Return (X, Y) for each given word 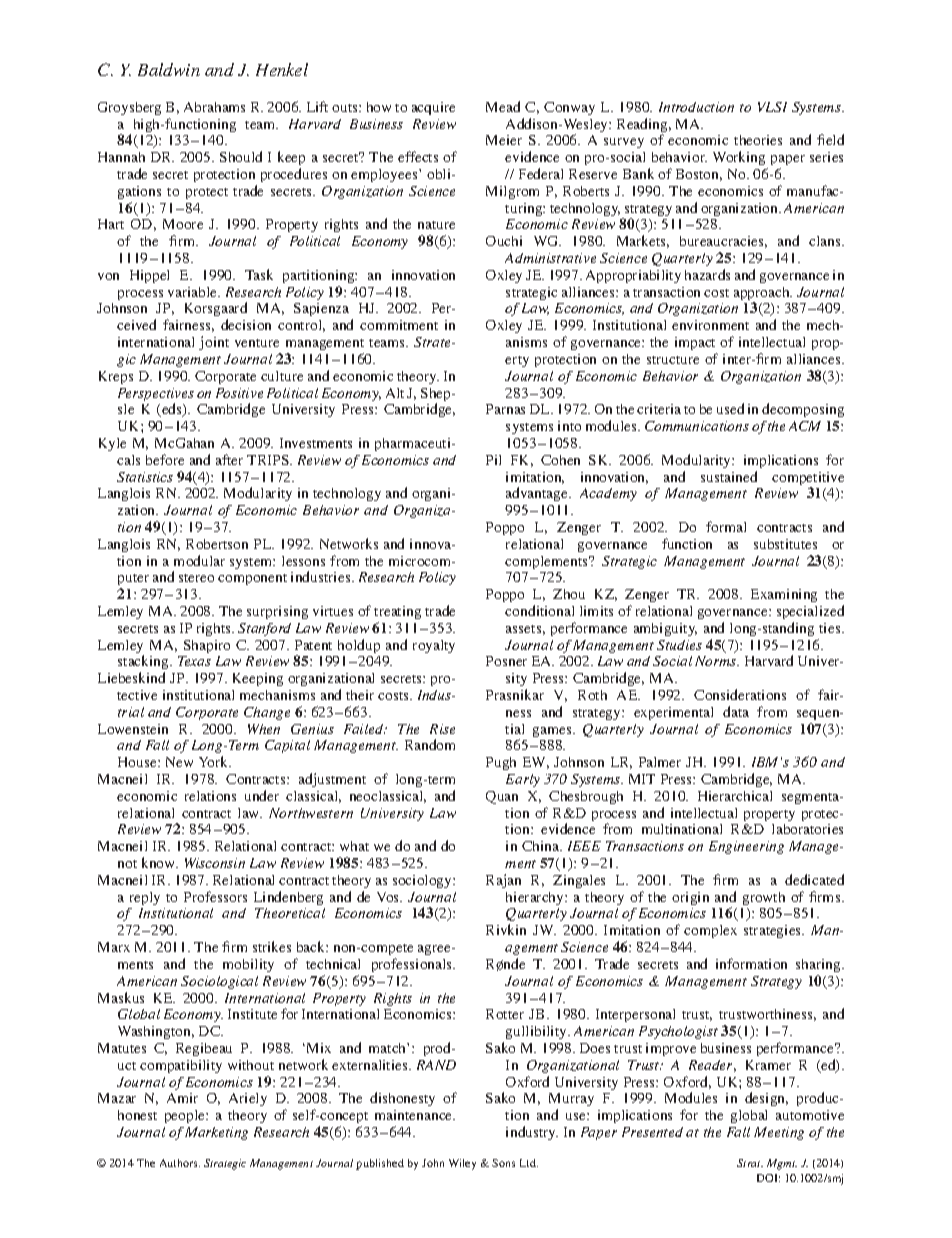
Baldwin (169, 69)
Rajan (503, 881)
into (569, 426)
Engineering (746, 847)
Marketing (216, 1133)
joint (214, 343)
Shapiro (207, 646)
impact (695, 343)
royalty (434, 646)
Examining (784, 595)
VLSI (772, 107)
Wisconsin (215, 863)
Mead (503, 106)
